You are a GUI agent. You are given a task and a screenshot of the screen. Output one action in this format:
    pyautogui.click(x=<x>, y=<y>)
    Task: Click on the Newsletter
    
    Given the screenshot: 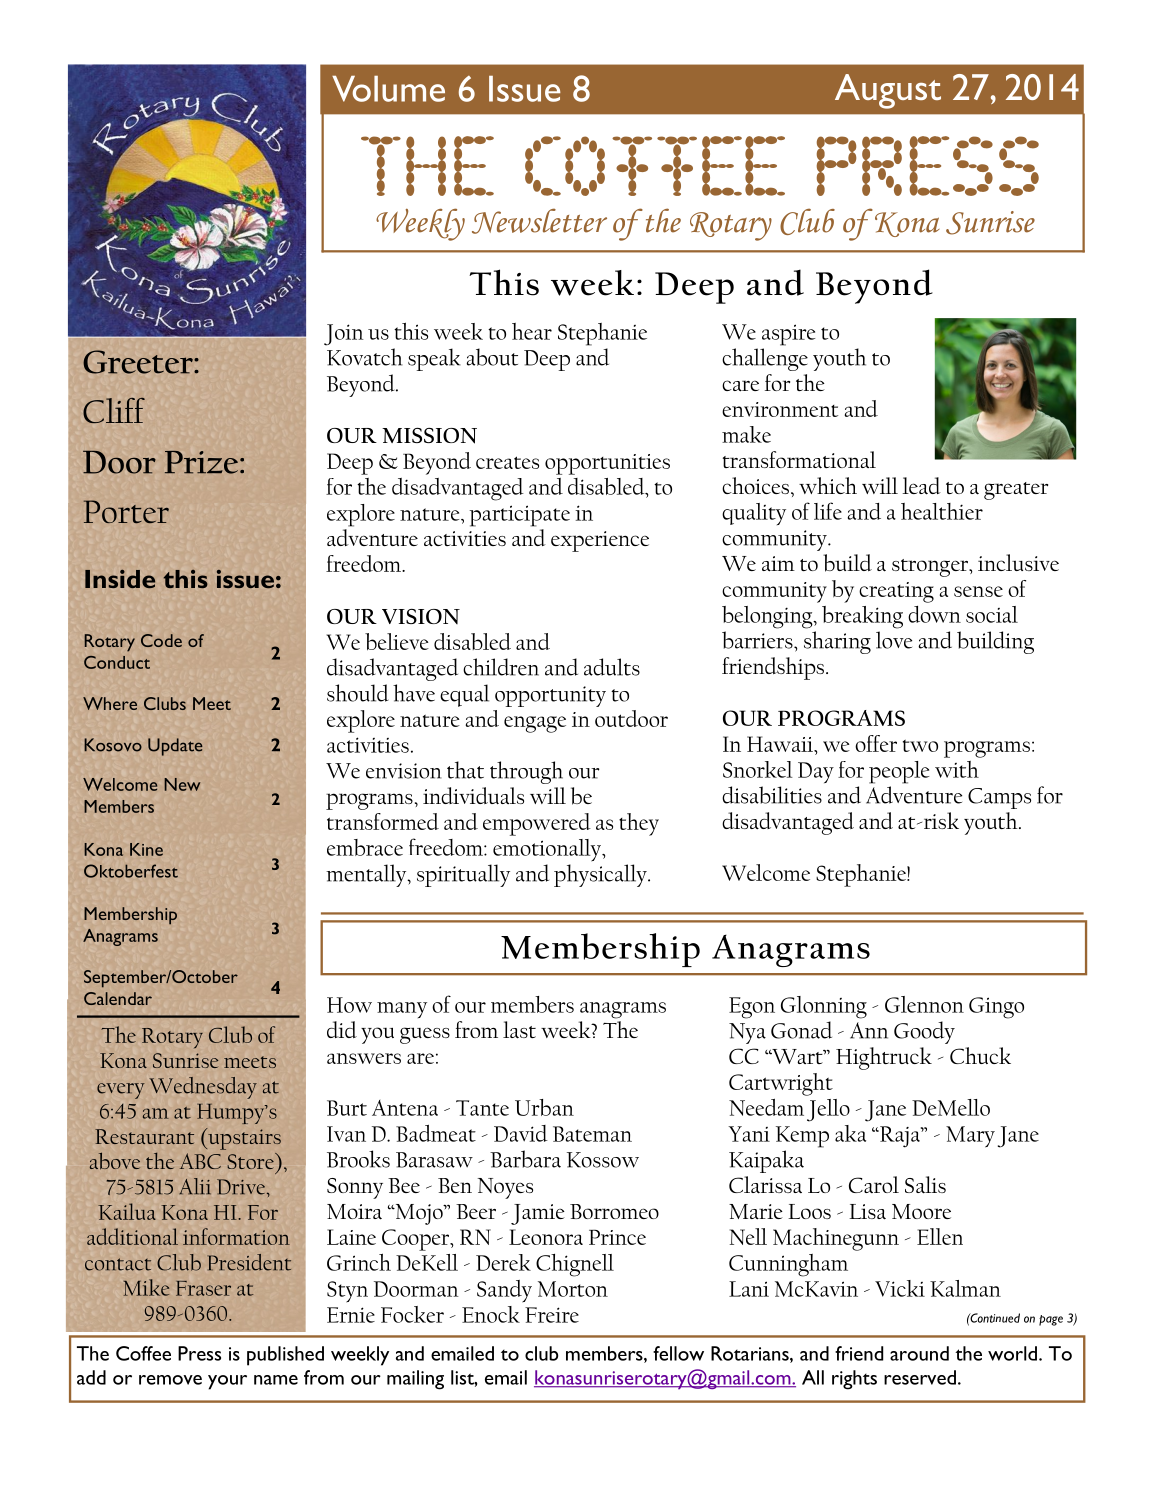 What is the action you would take?
    pyautogui.click(x=539, y=221)
